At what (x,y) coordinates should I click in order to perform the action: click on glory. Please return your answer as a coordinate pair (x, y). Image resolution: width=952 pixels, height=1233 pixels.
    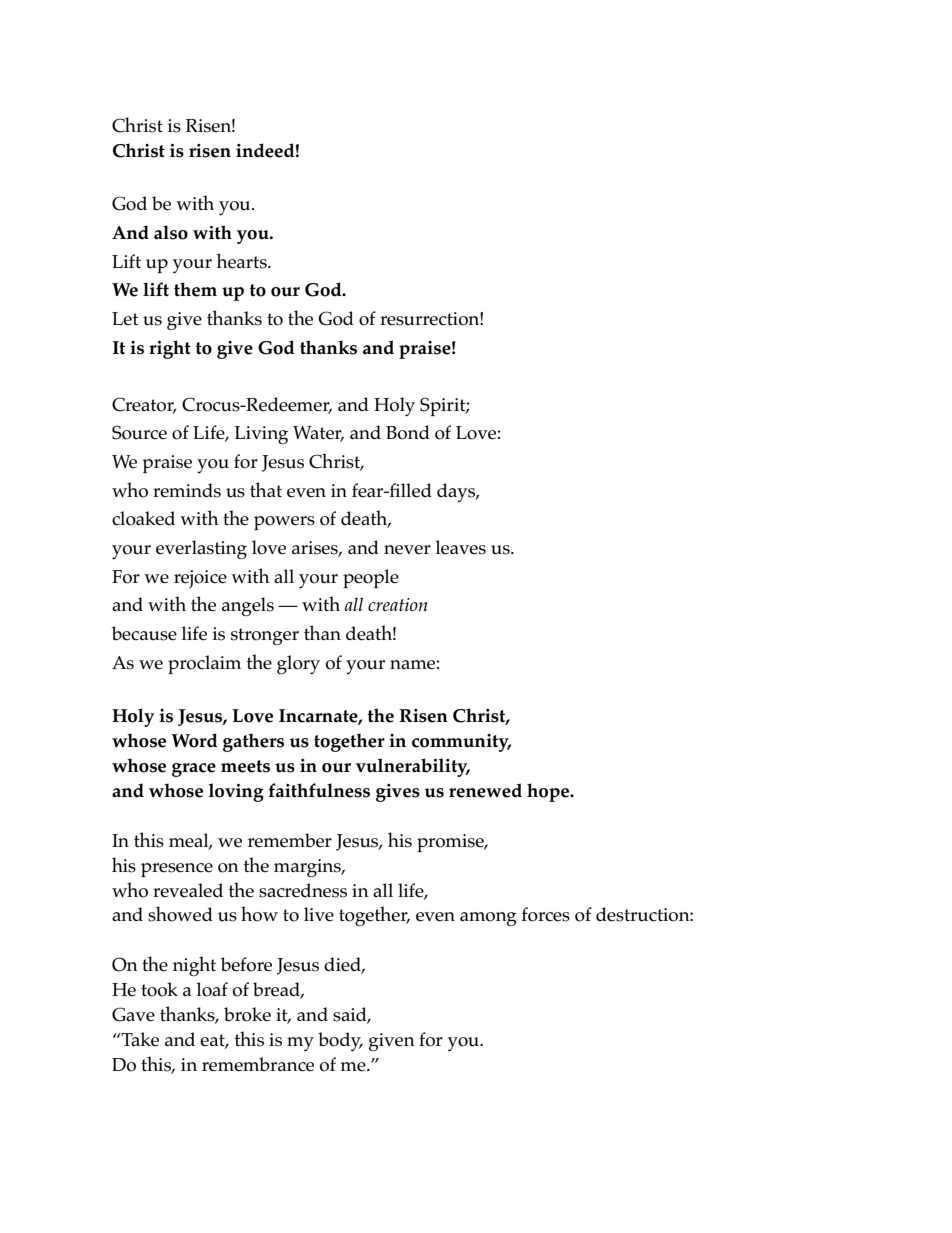
    Looking at the image, I should click on (298, 664).
